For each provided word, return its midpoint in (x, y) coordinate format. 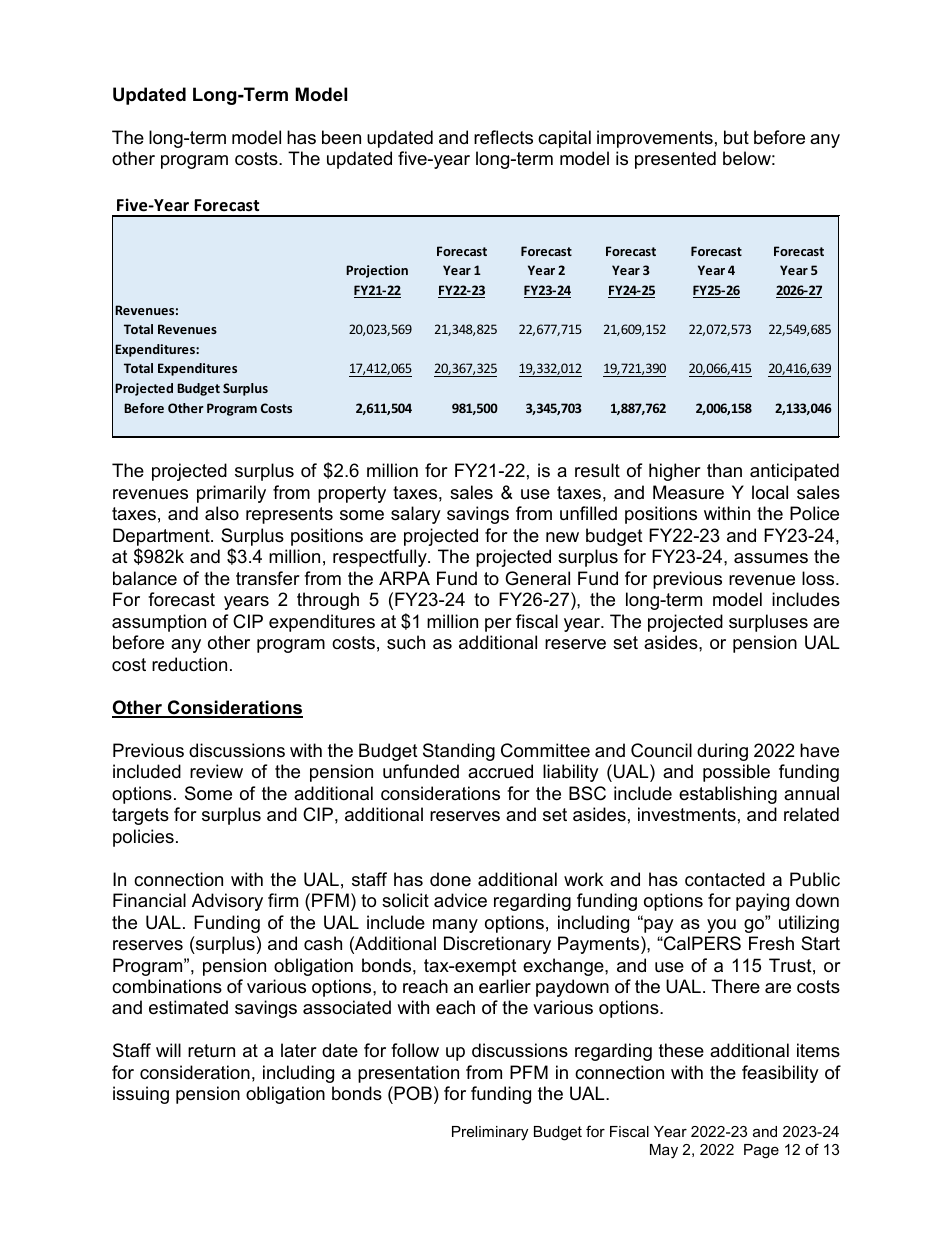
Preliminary (490, 1133)
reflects (503, 137)
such (406, 642)
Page (761, 1151)
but (736, 137)
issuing (141, 1095)
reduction (189, 664)
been (341, 137)
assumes (771, 558)
